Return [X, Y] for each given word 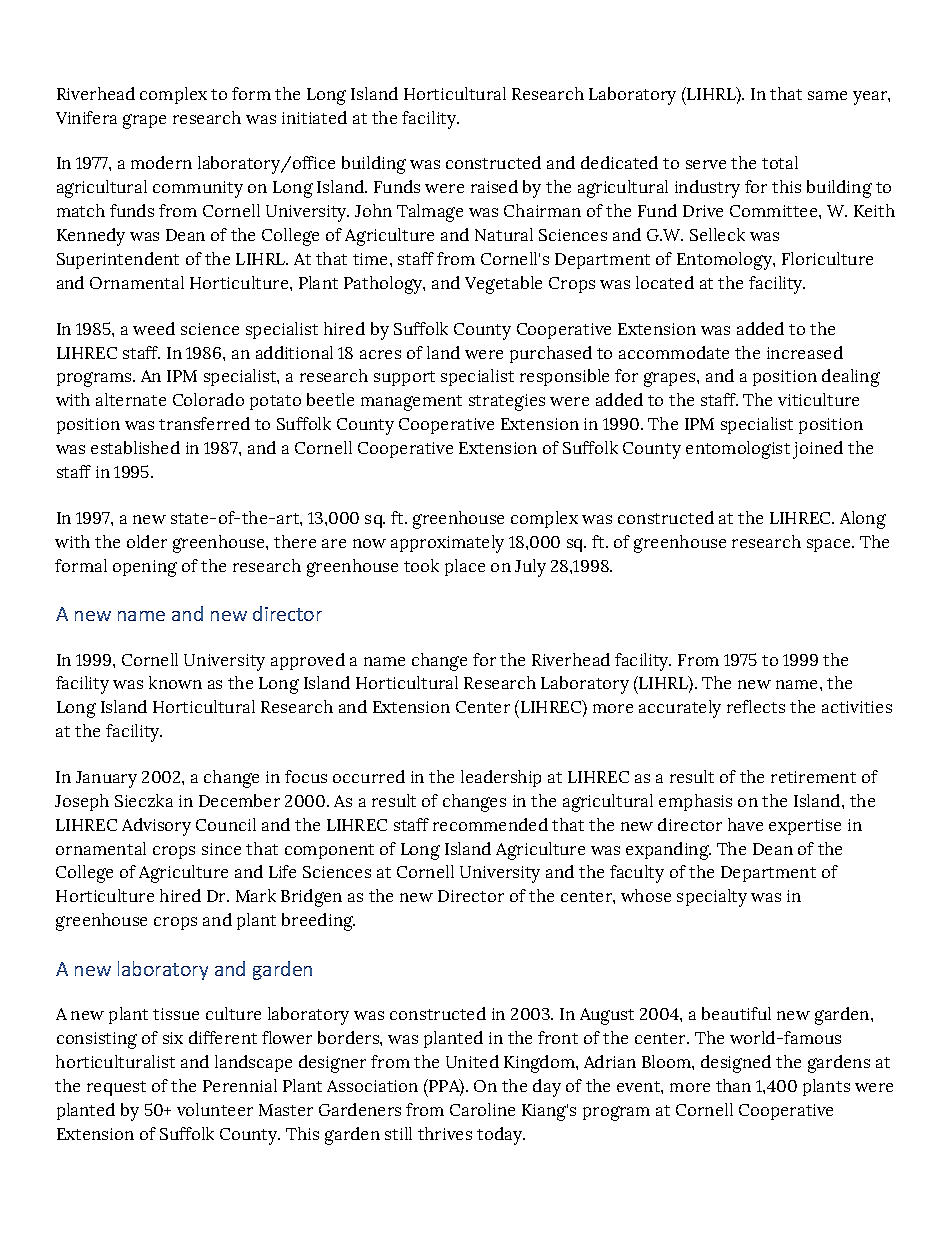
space [830, 545]
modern [161, 162]
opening [145, 568]
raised [494, 186]
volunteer [215, 1109]
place [465, 567]
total [780, 162]
